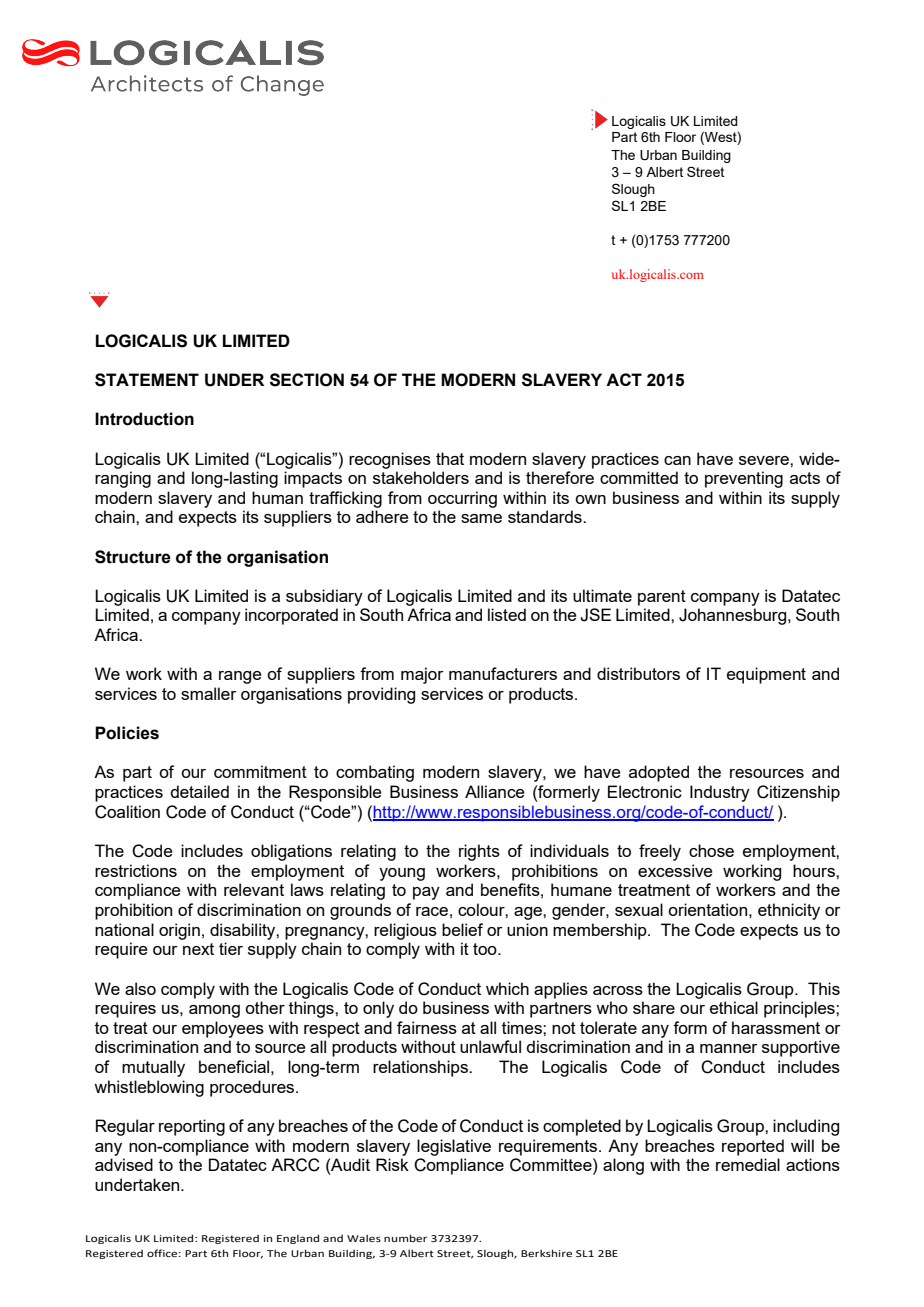  I want to click on England, so click(298, 1239).
